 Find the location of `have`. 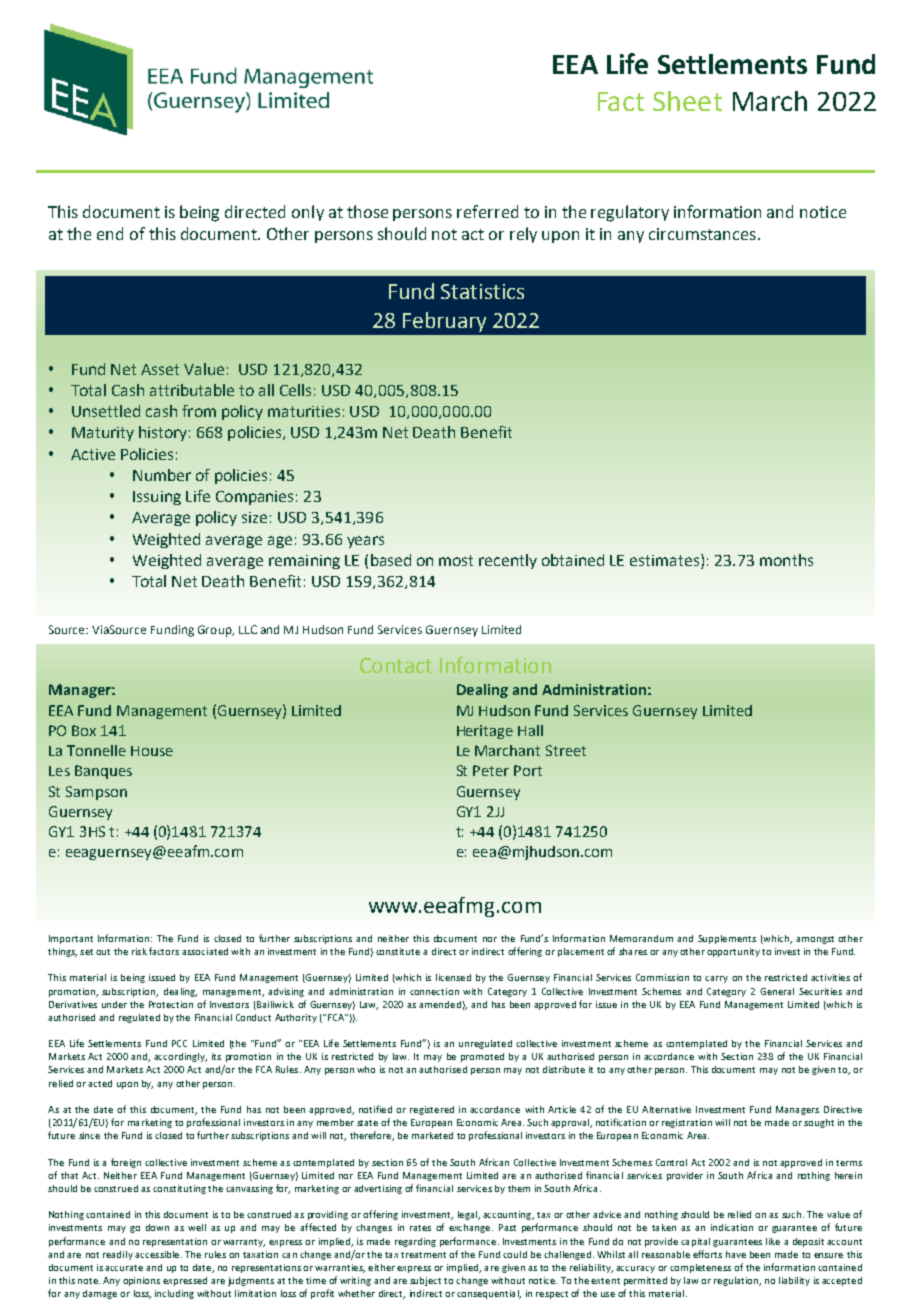

have is located at coordinates (736, 1254).
